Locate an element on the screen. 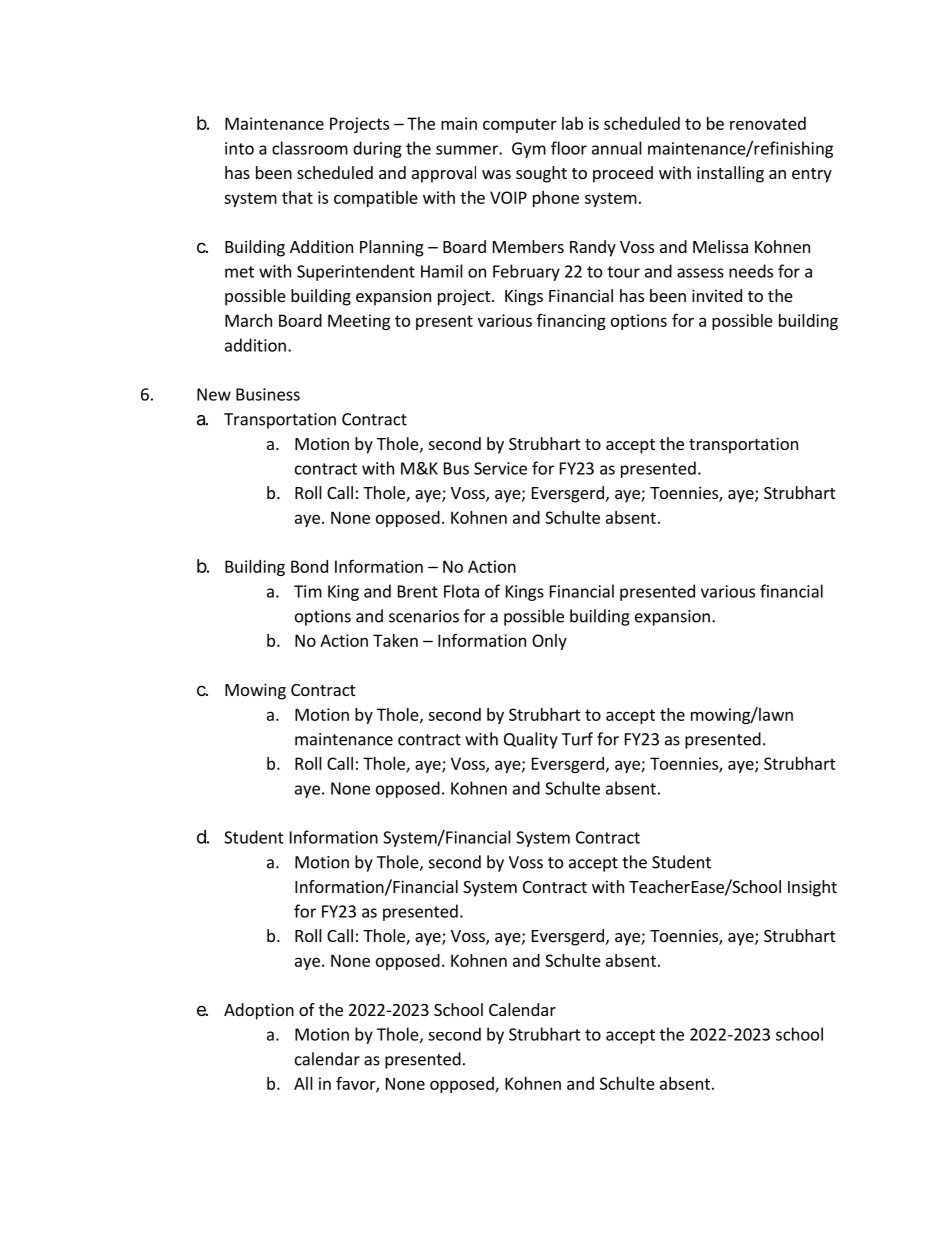 The image size is (952, 1233). Service is located at coordinates (500, 468).
